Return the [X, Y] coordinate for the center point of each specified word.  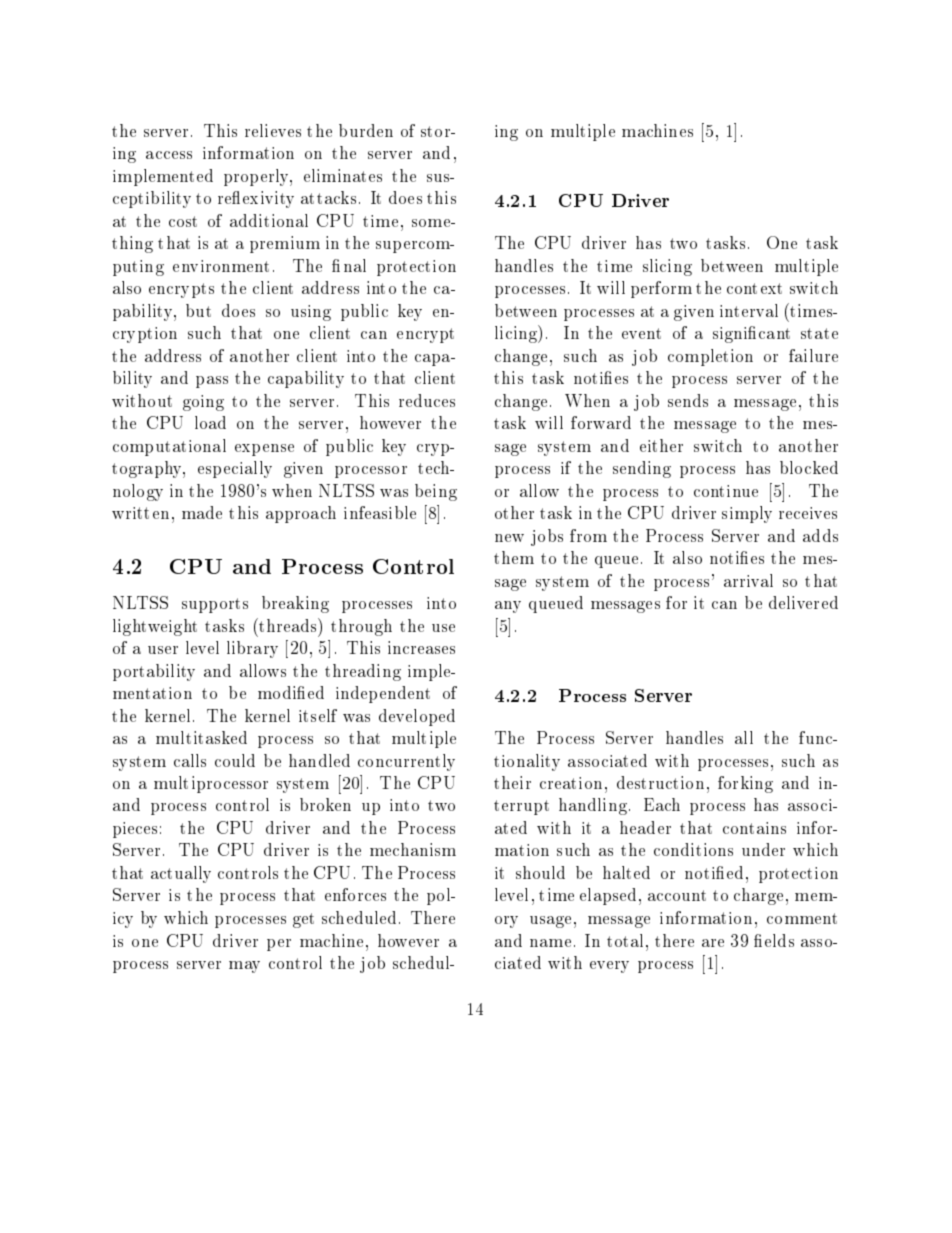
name [550, 943]
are [713, 943]
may [244, 967]
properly [257, 177]
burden [366, 130]
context [754, 288]
